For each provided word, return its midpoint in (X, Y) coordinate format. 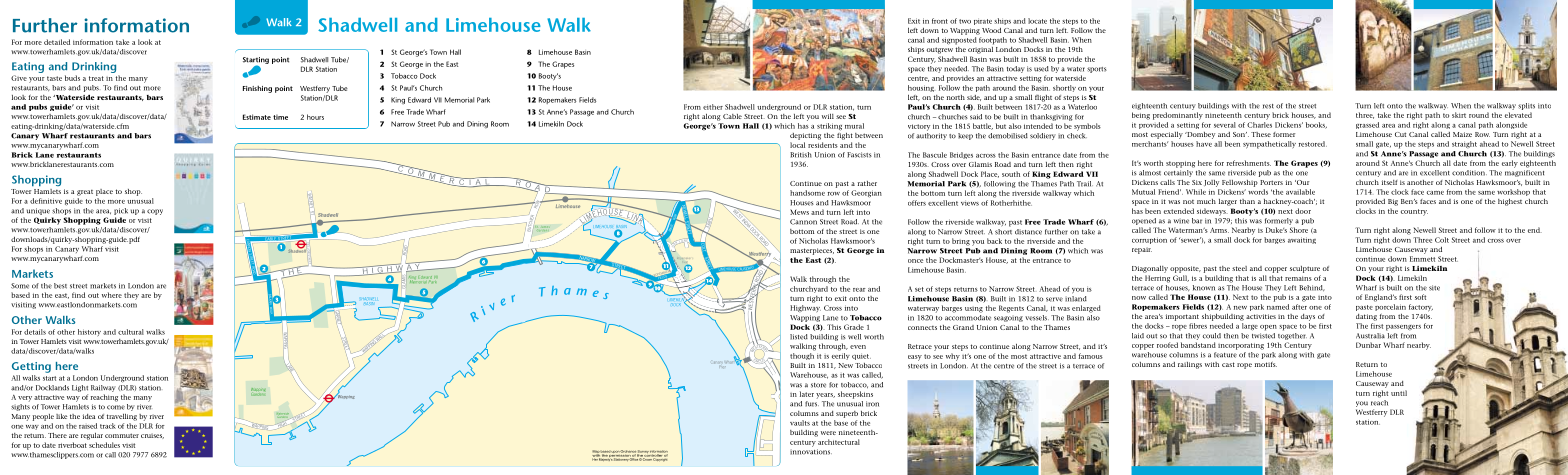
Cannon (803, 222)
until (1399, 393)
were (828, 433)
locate (1037, 21)
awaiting (1302, 240)
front (940, 21)
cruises (152, 436)
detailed (57, 42)
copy (155, 212)
